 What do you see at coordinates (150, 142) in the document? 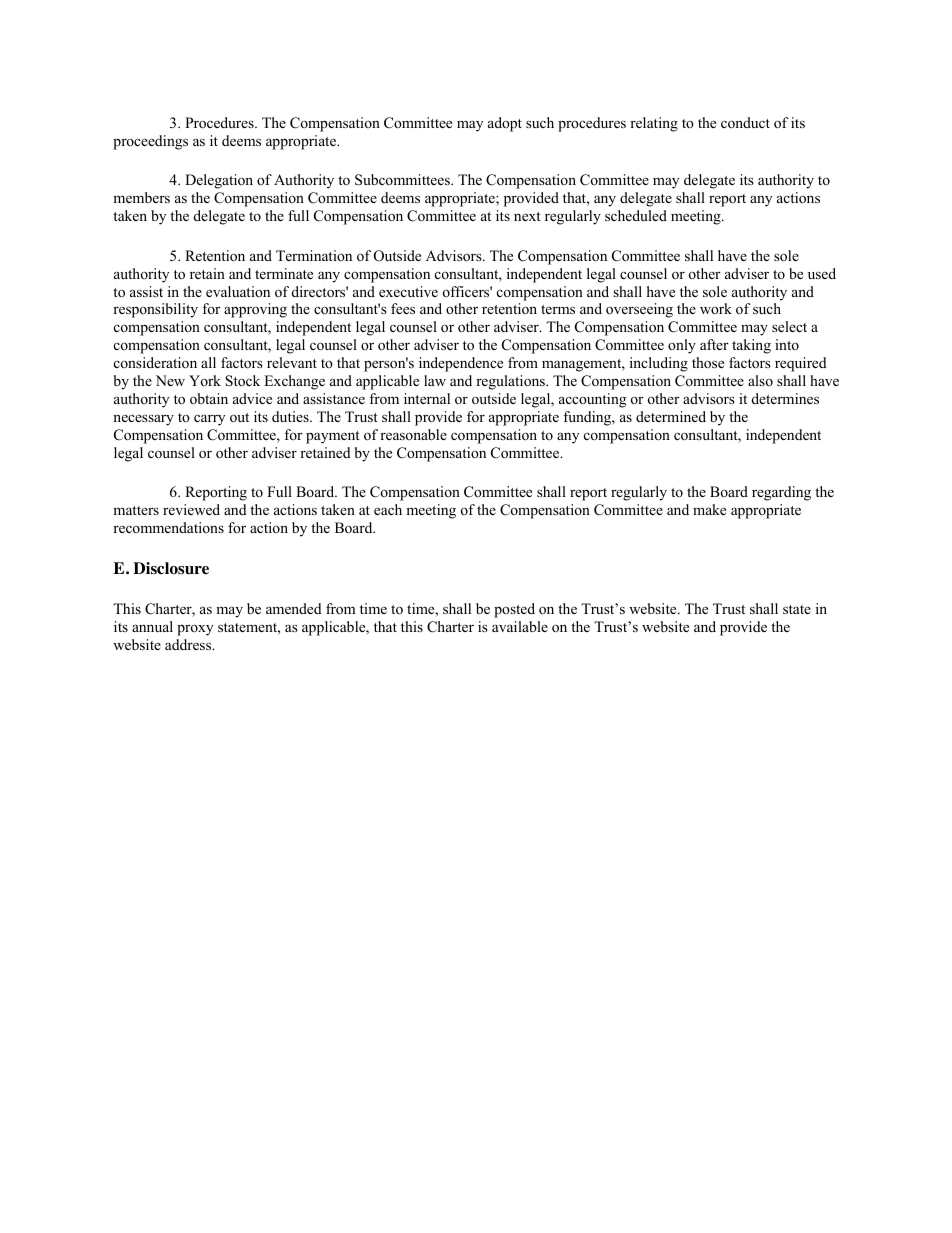
I see `proceedings` at bounding box center [150, 142].
